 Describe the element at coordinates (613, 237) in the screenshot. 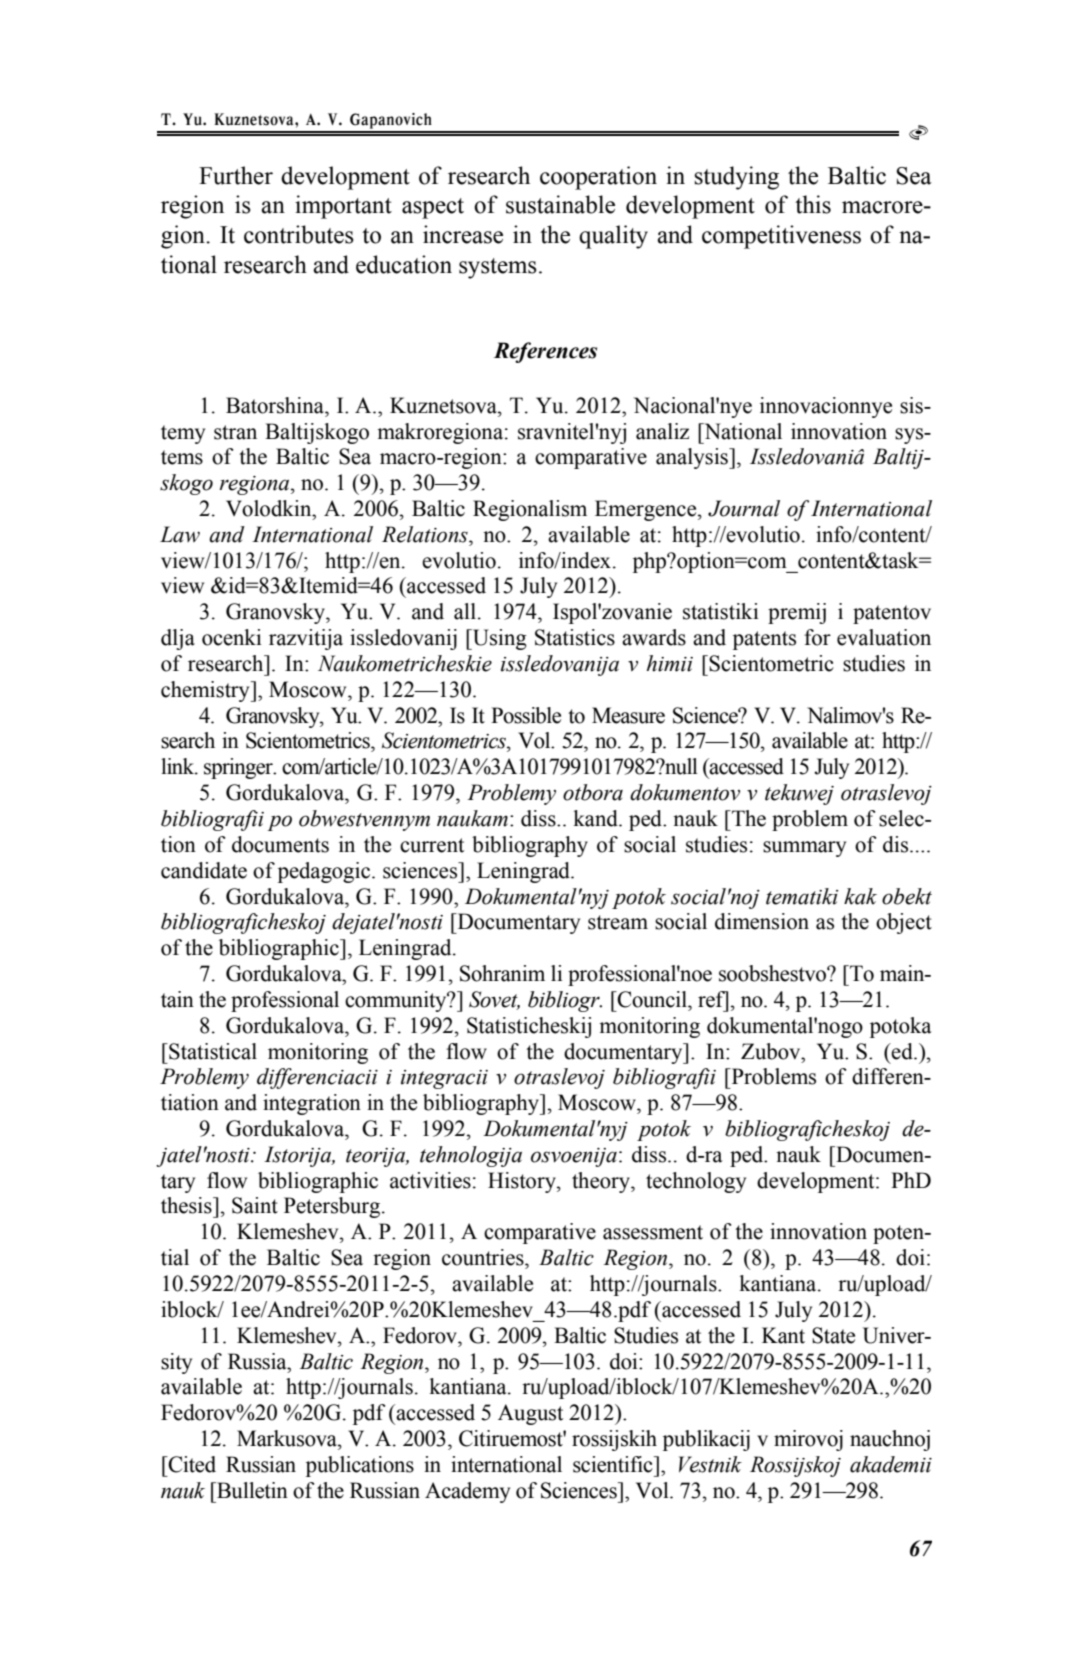

I see `quality` at that location.
